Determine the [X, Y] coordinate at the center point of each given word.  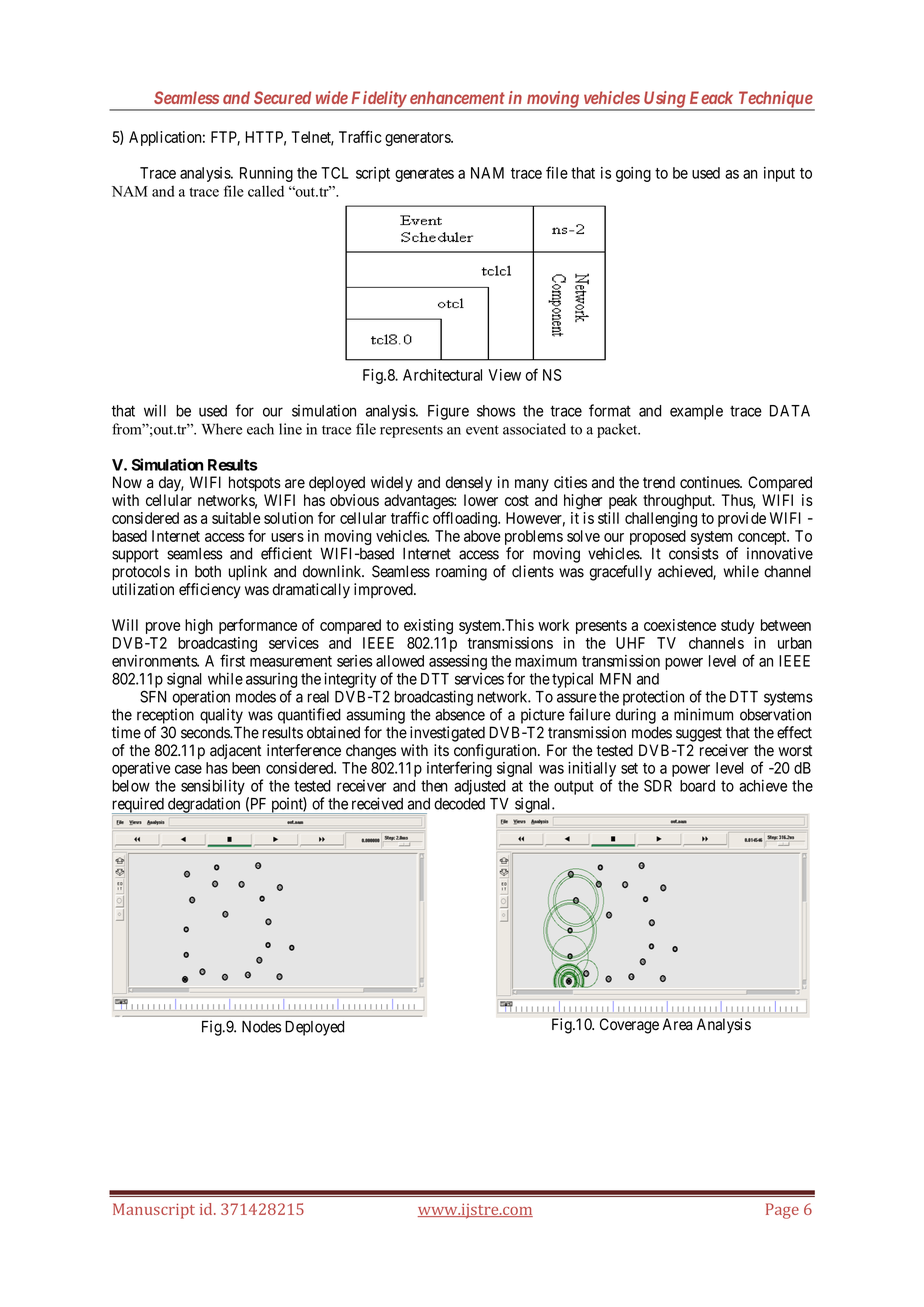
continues [710, 482]
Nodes [261, 1027]
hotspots [255, 484]
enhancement [457, 97]
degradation [204, 805]
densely [469, 484]
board [697, 786]
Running [266, 174]
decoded [459, 804]
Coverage [629, 1026]
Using [664, 100]
